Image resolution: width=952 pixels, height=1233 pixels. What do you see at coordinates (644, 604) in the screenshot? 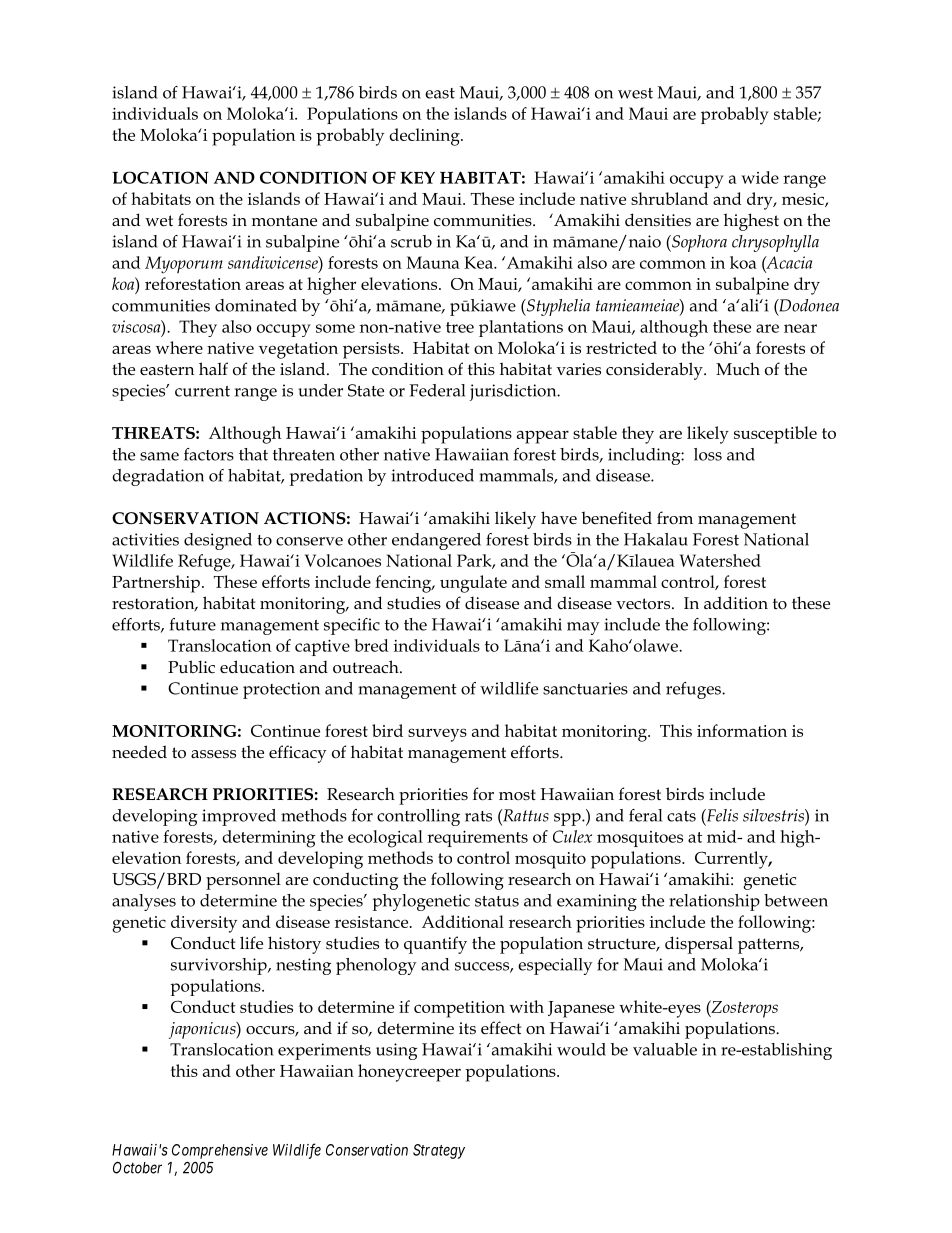
I see `vectors` at bounding box center [644, 604].
